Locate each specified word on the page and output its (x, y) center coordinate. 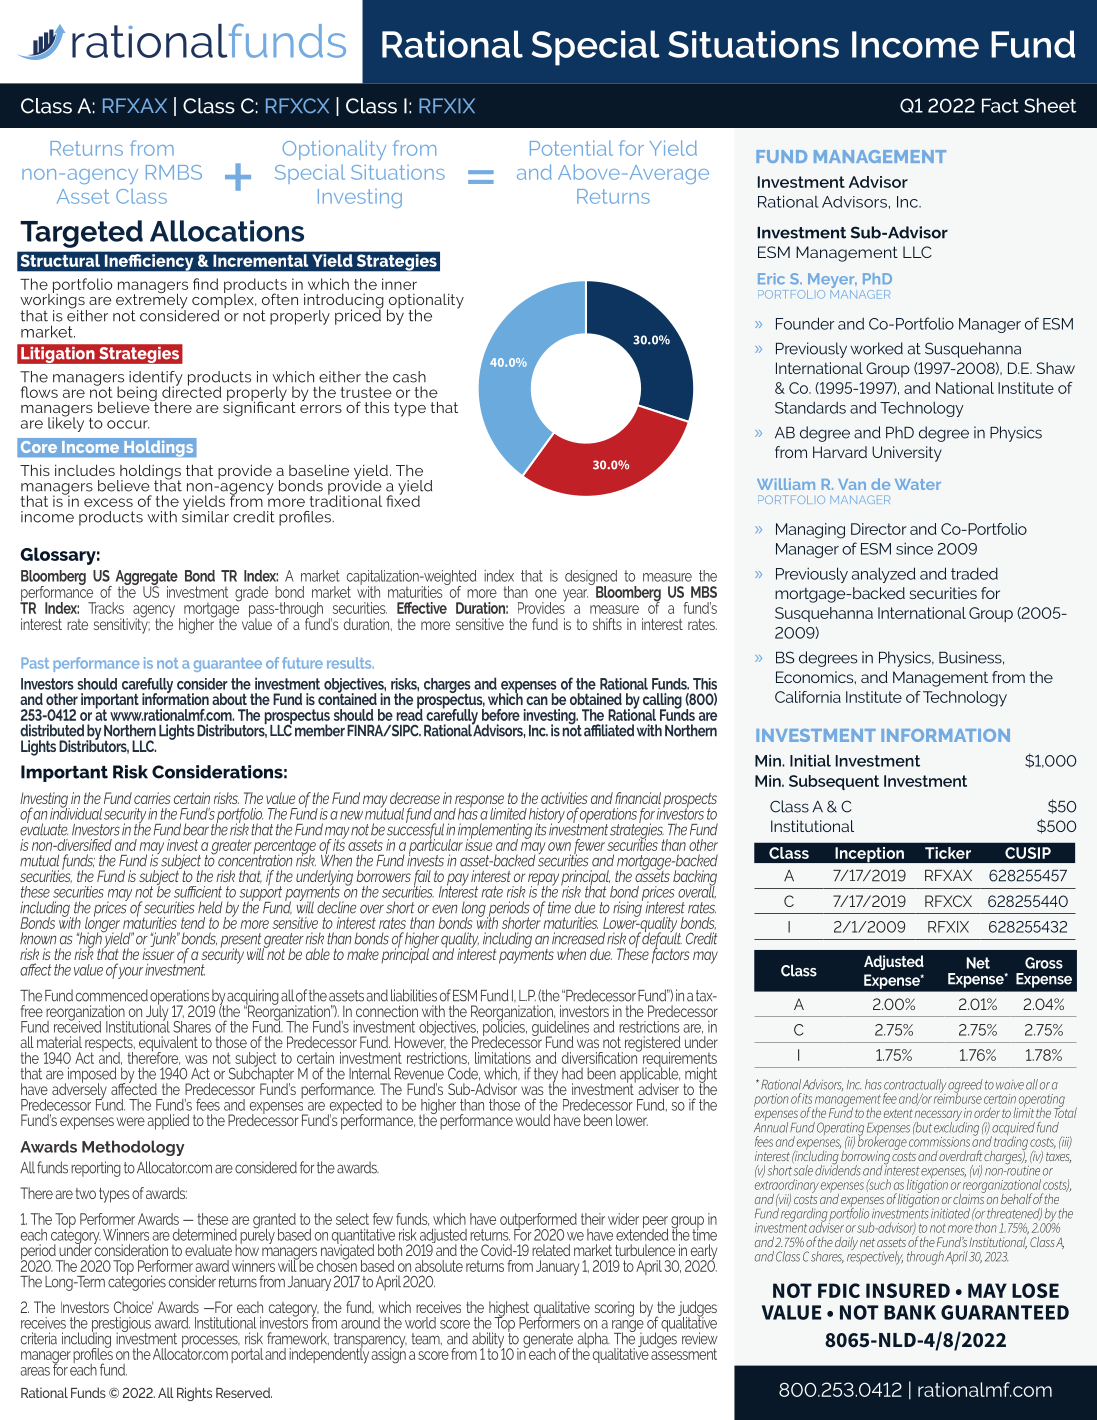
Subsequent (834, 782)
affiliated (609, 730)
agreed (965, 1087)
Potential (571, 148)
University (907, 454)
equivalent (168, 1045)
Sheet (1050, 105)
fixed (403, 500)
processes (211, 1342)
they (546, 1076)
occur (128, 424)
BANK (910, 1312)
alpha (593, 1341)
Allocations (227, 231)
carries (152, 798)
